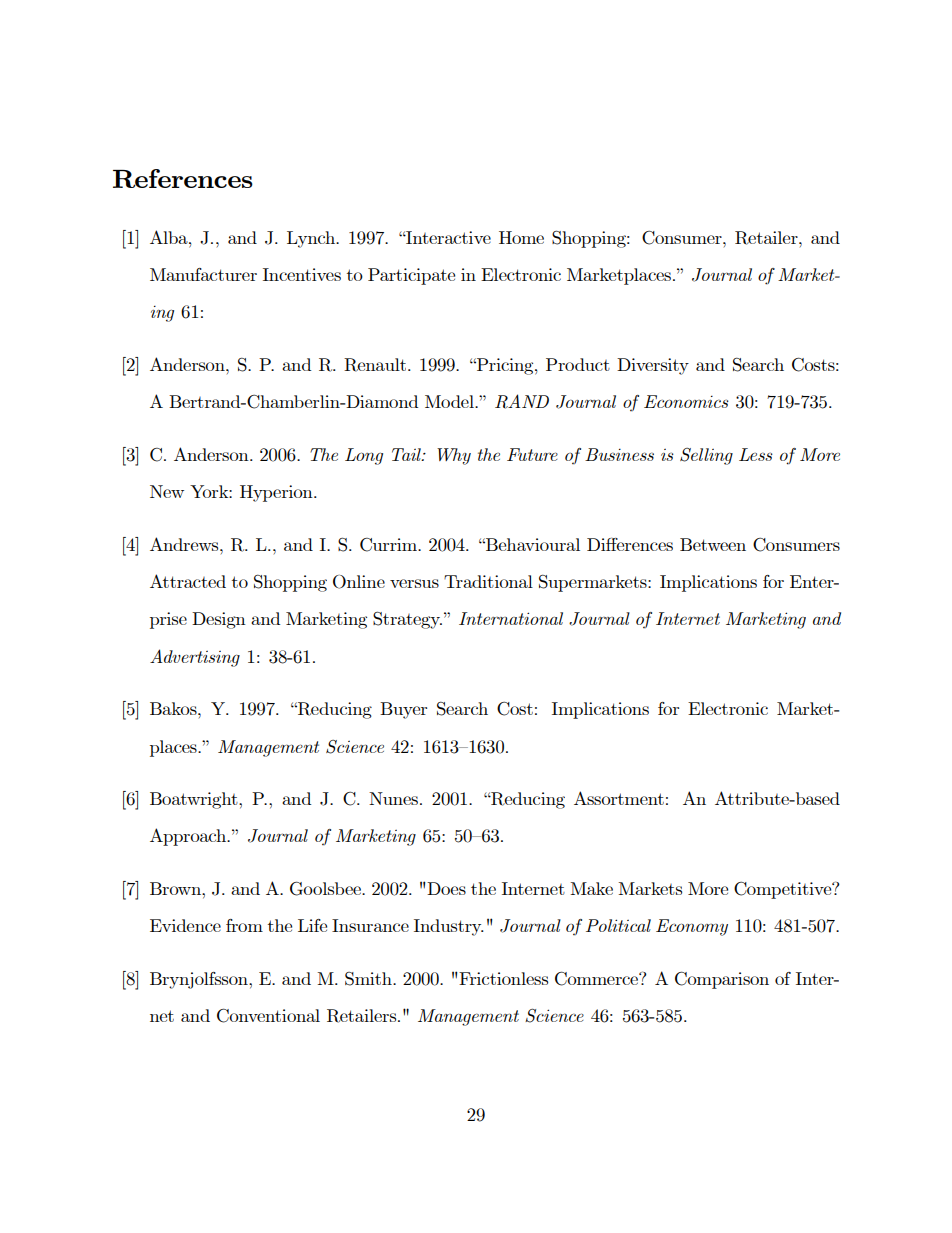 This screenshot has height=1233, width=952. Describe the element at coordinates (393, 798) in the screenshot. I see `Nunes` at that location.
